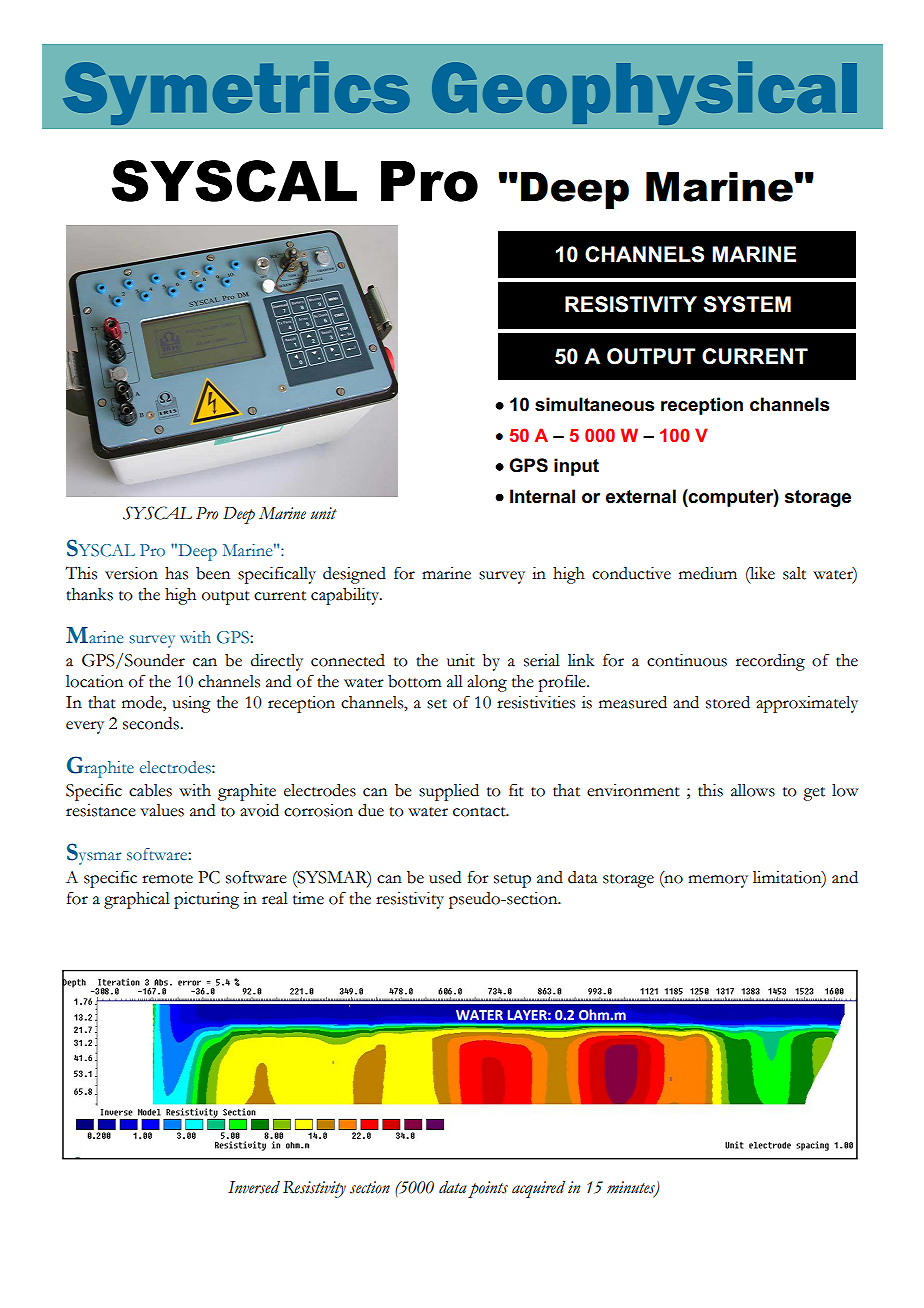  What do you see at coordinates (414, 681) in the document?
I see `bottom` at bounding box center [414, 681].
